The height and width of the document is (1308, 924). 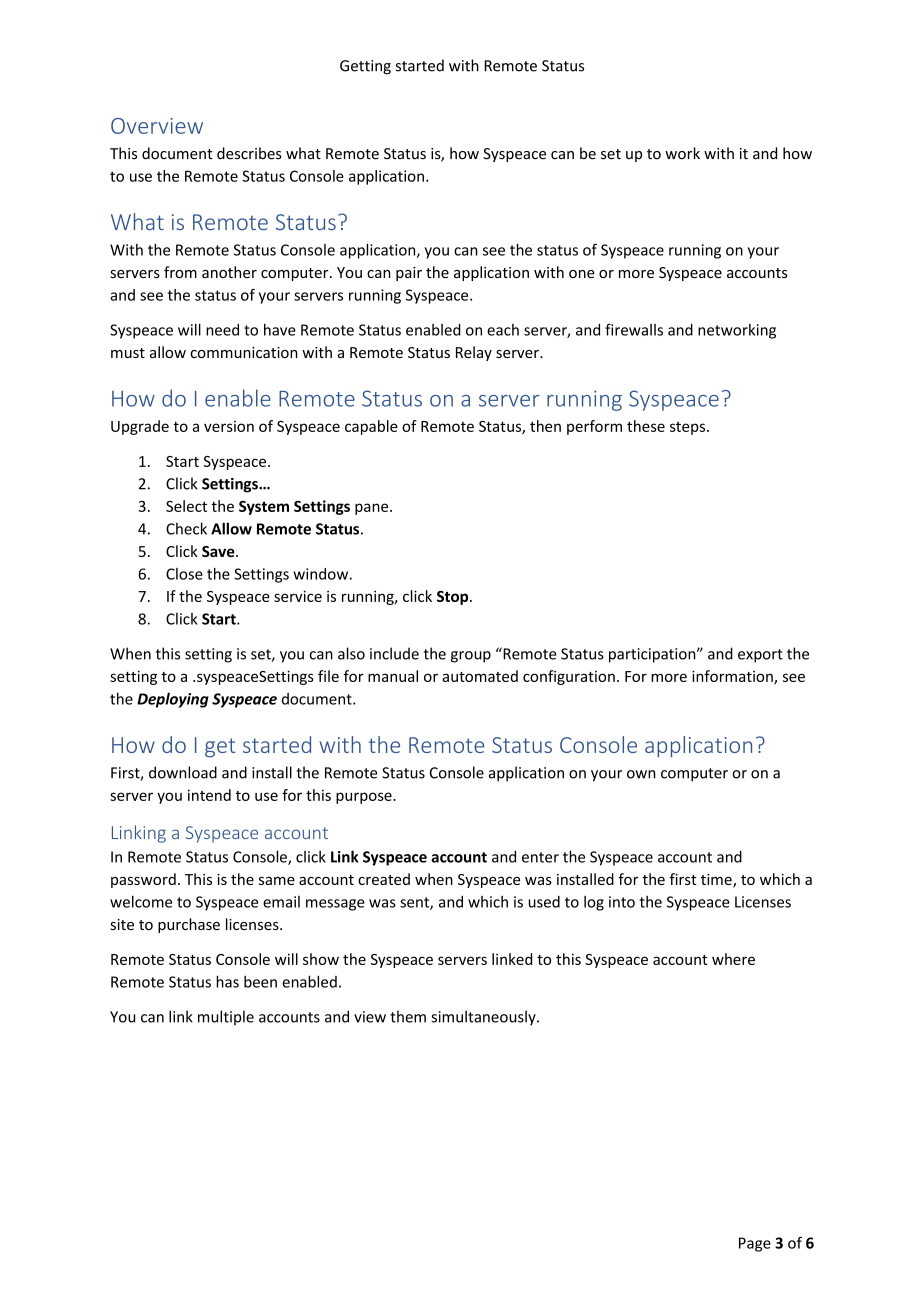 What do you see at coordinates (365, 67) in the document?
I see `Getting` at bounding box center [365, 67].
